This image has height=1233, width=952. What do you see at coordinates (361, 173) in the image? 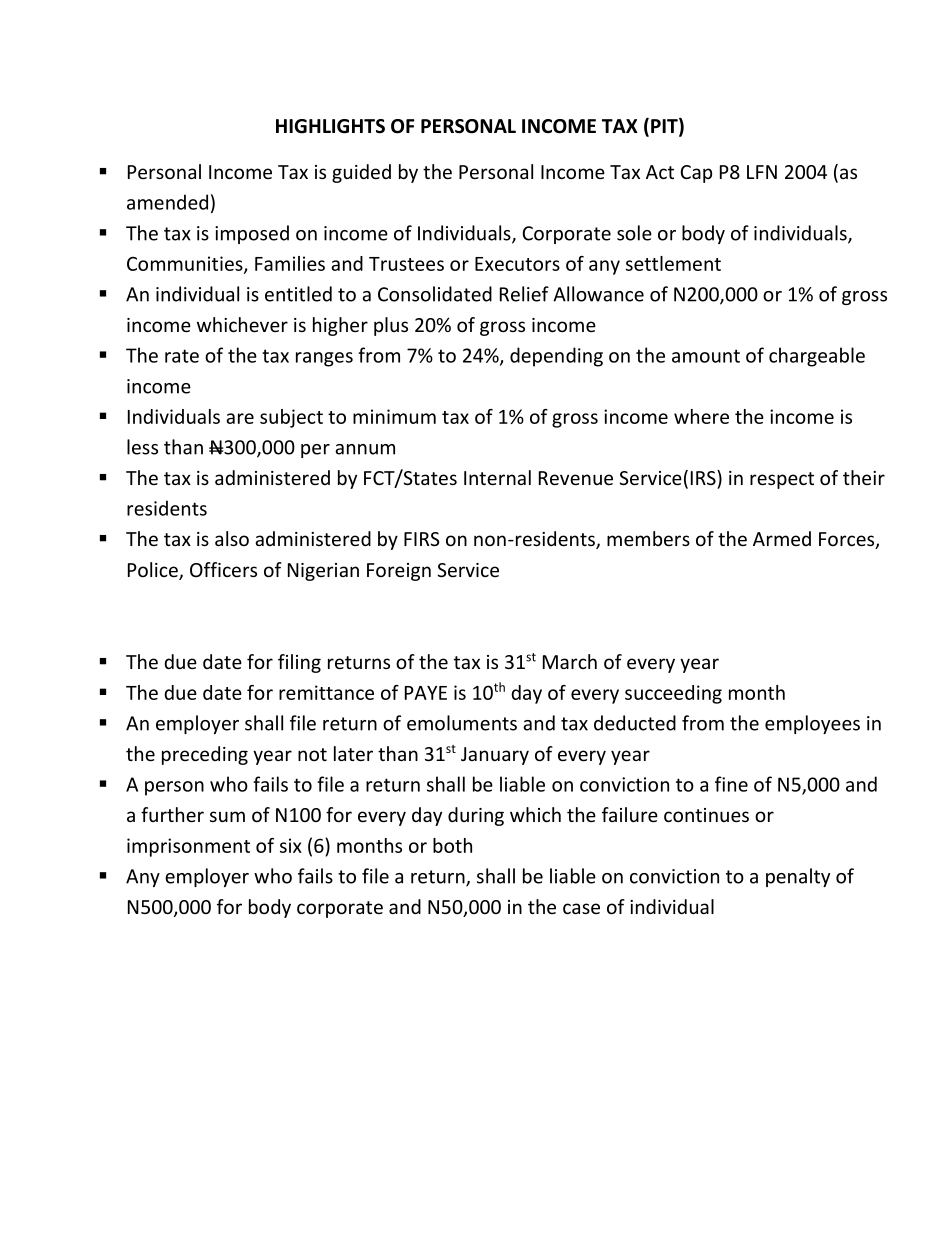
I see `guided` at bounding box center [361, 173].
